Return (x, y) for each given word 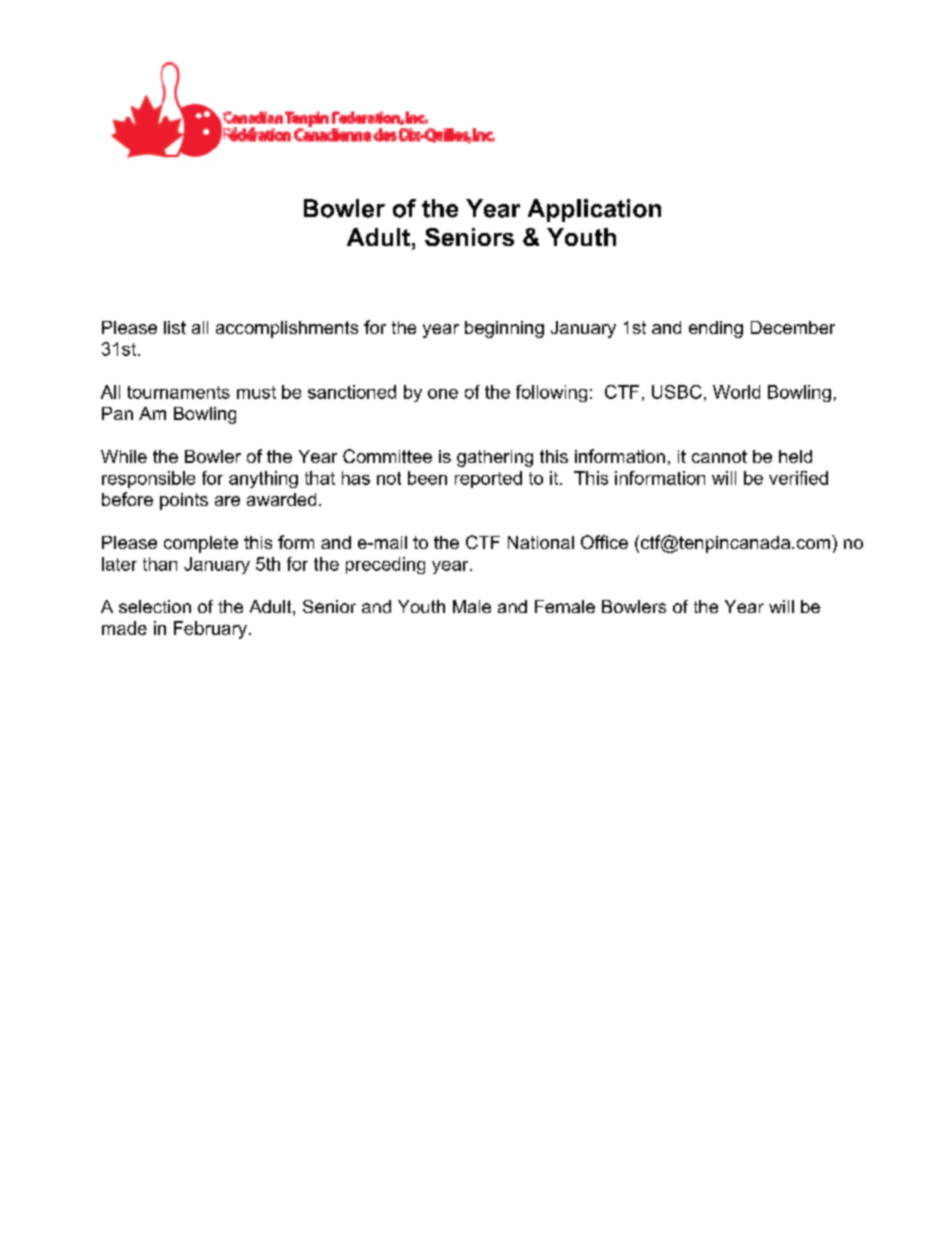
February (210, 630)
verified (798, 478)
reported (488, 479)
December (793, 327)
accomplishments (287, 329)
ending (716, 329)
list (175, 327)
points (184, 501)
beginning (504, 329)
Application (594, 210)
